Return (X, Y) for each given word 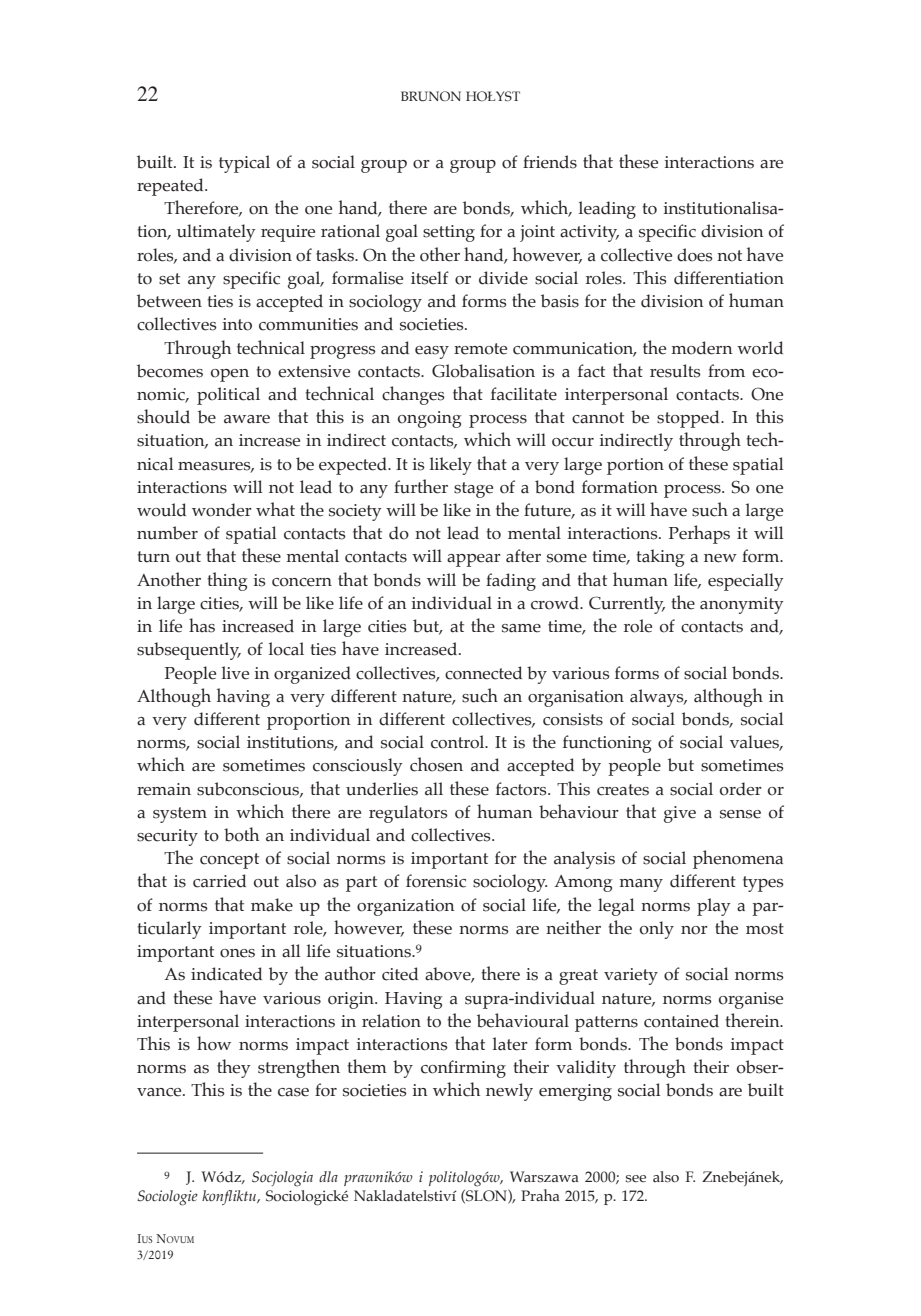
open (230, 375)
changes (413, 395)
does (695, 255)
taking (661, 558)
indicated (226, 974)
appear (474, 560)
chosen (436, 764)
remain (164, 789)
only (657, 930)
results (675, 371)
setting (449, 233)
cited (400, 974)
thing (228, 581)
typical (244, 164)
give (680, 814)
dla (328, 1176)
